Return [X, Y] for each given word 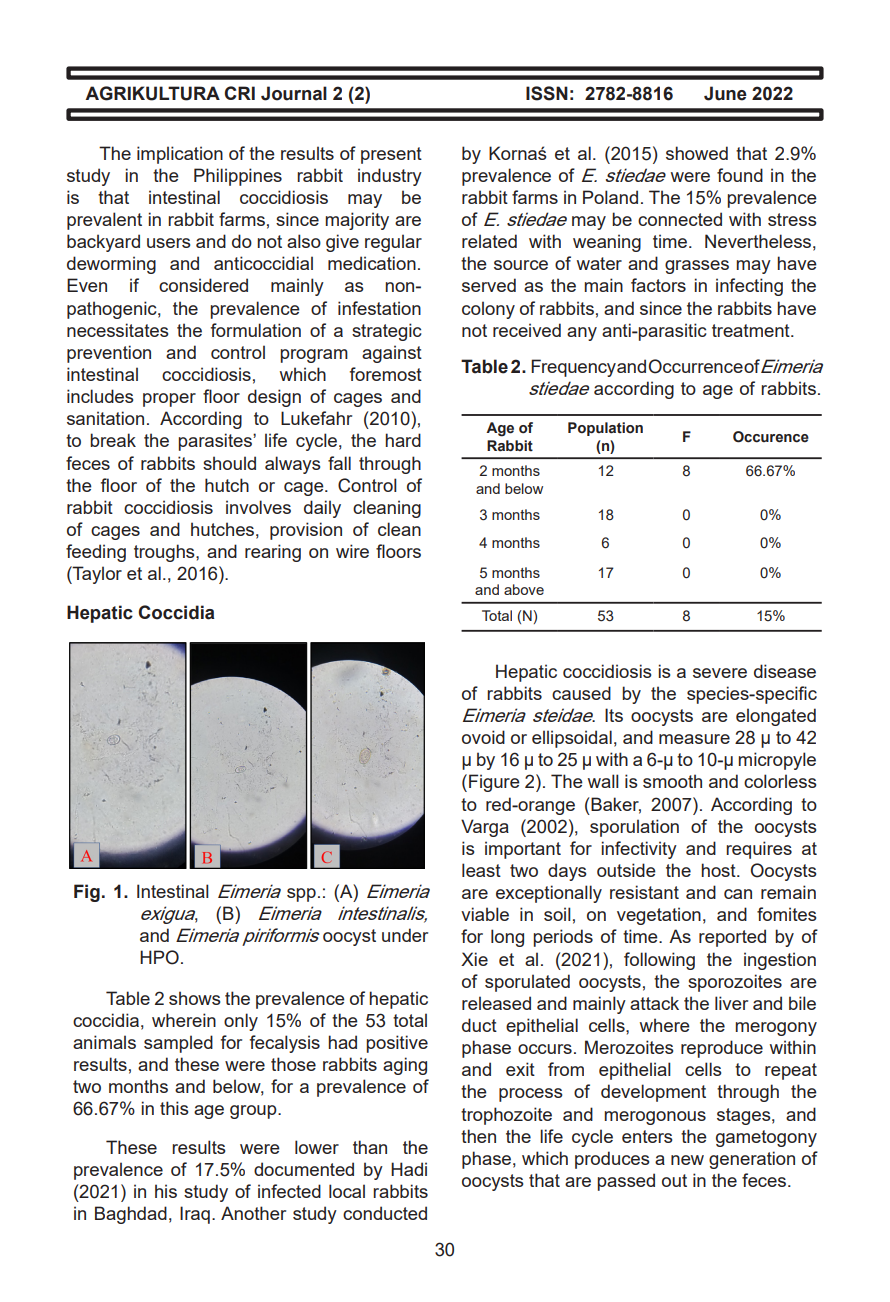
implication [180, 155]
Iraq [195, 1215]
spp [301, 895]
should [229, 463]
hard [403, 440]
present [391, 155]
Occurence [771, 437]
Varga [485, 828]
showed [697, 153]
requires [759, 850]
